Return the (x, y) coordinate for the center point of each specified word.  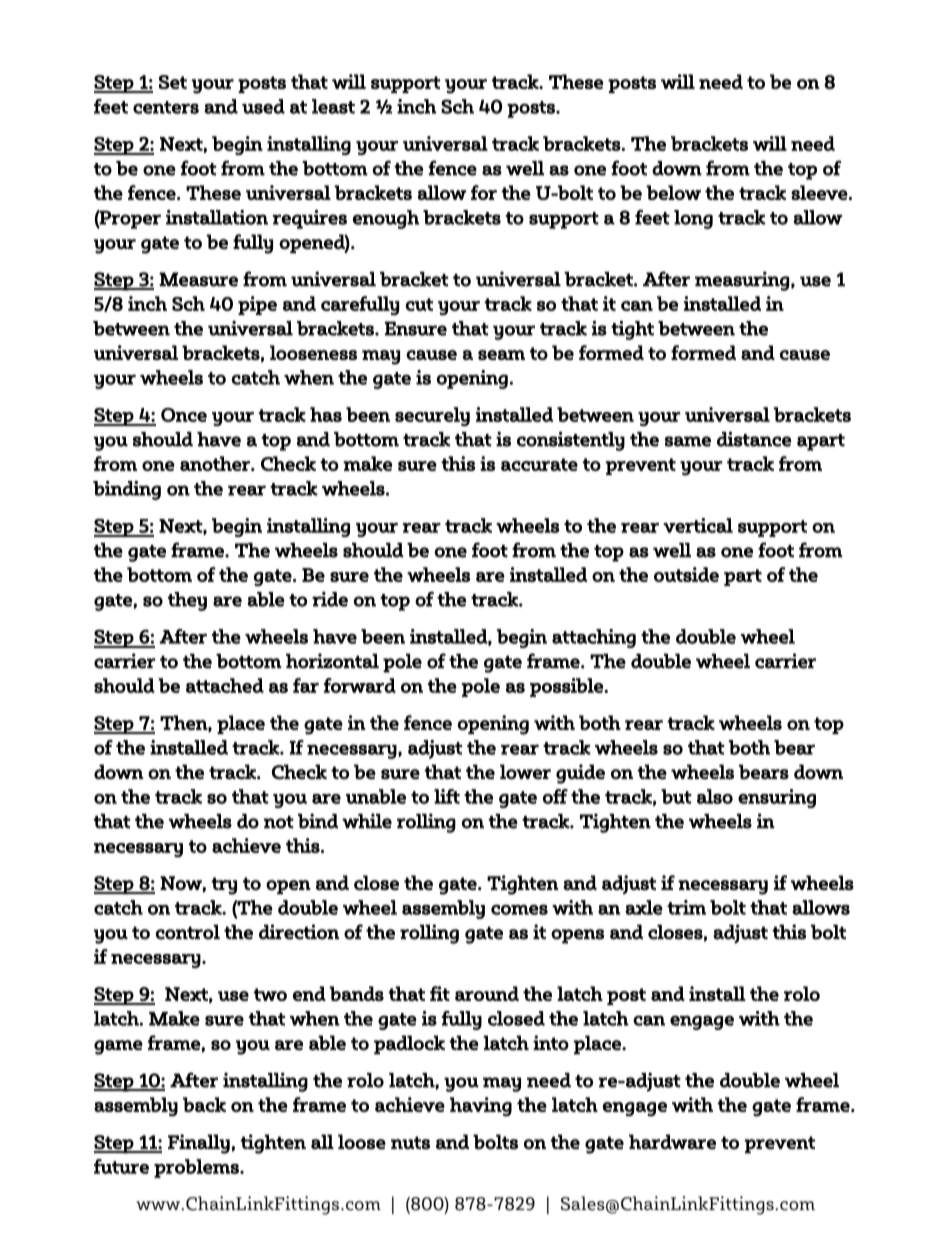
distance (754, 439)
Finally (199, 1144)
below (673, 192)
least (333, 106)
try (224, 886)
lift (447, 796)
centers (166, 107)
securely (432, 416)
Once (184, 415)
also (715, 796)
